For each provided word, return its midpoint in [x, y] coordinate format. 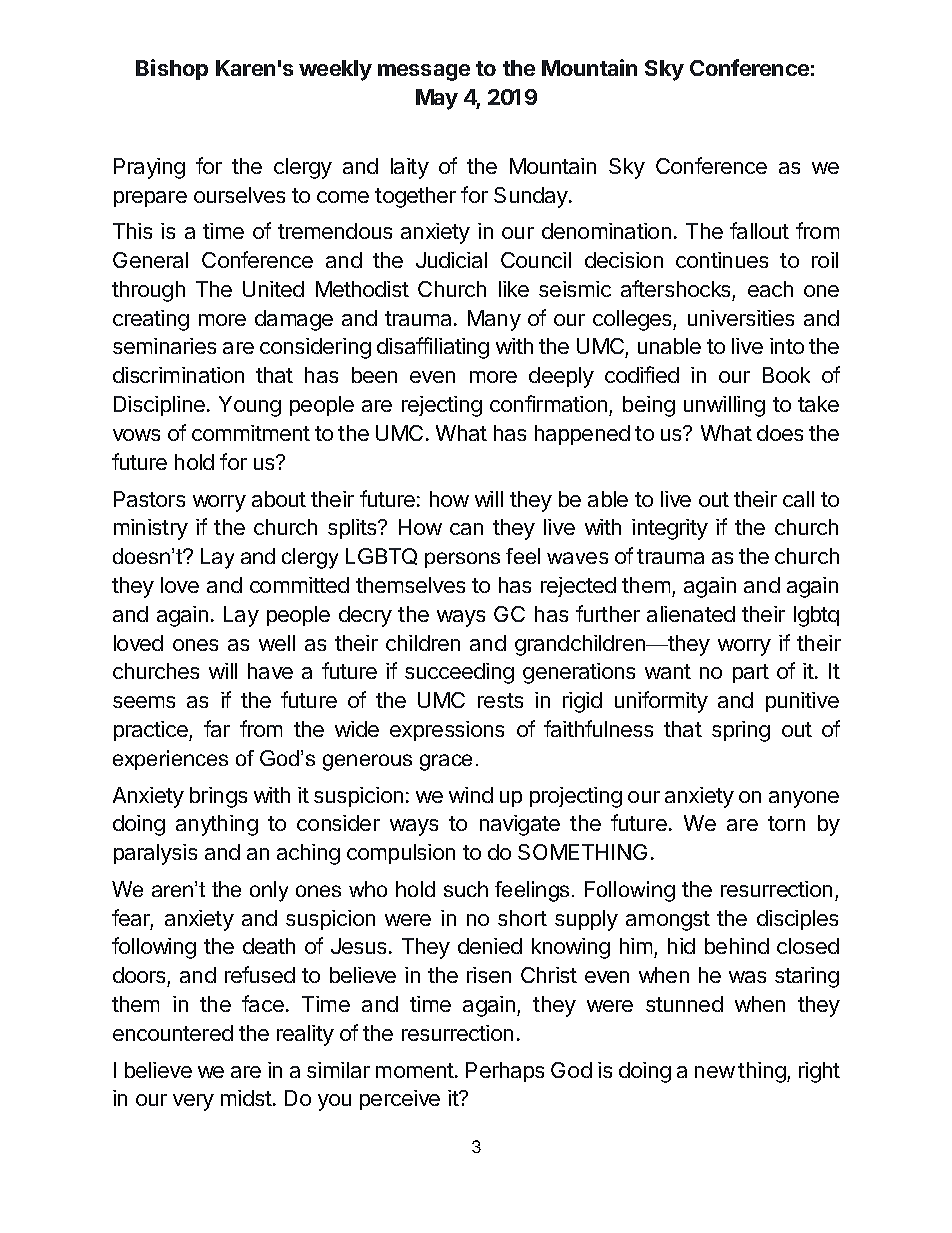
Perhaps [505, 1072]
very [193, 1102]
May [437, 99]
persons [462, 560]
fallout [759, 230]
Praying [149, 168]
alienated [691, 614]
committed [299, 585]
